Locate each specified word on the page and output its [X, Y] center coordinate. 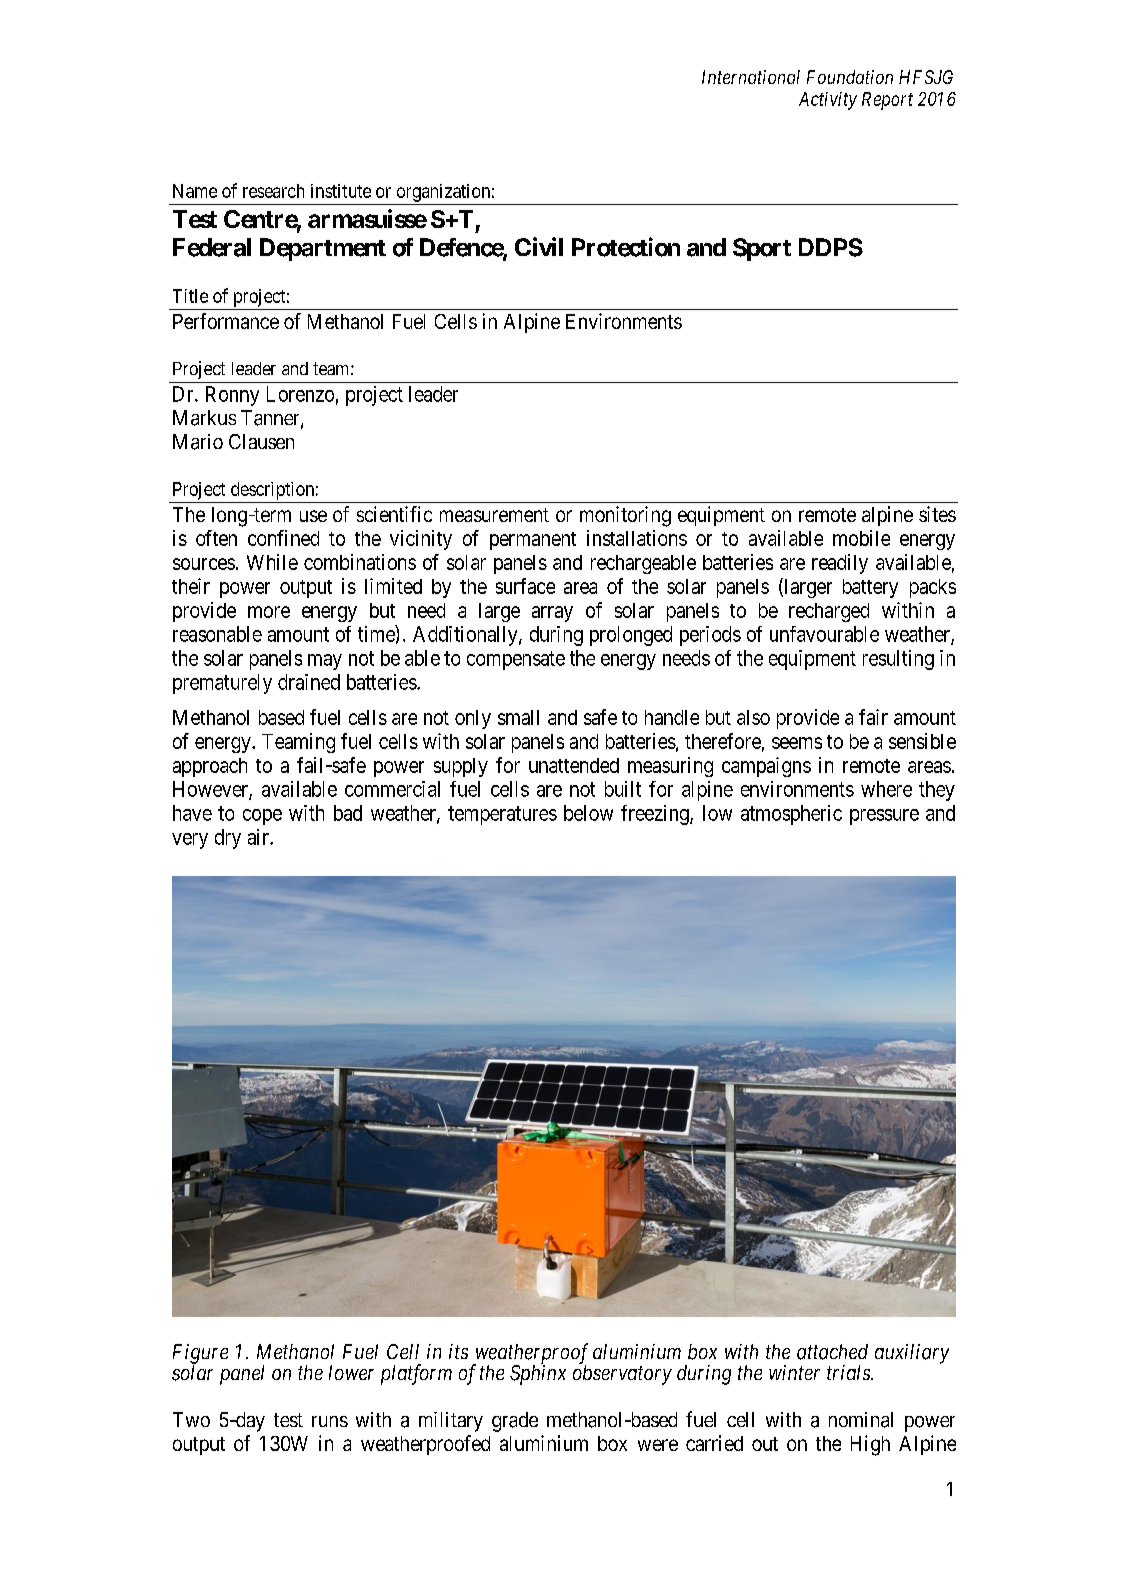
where [886, 789]
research [273, 191]
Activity [828, 101]
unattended [574, 765]
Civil [539, 246]
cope [262, 817]
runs [330, 1421]
